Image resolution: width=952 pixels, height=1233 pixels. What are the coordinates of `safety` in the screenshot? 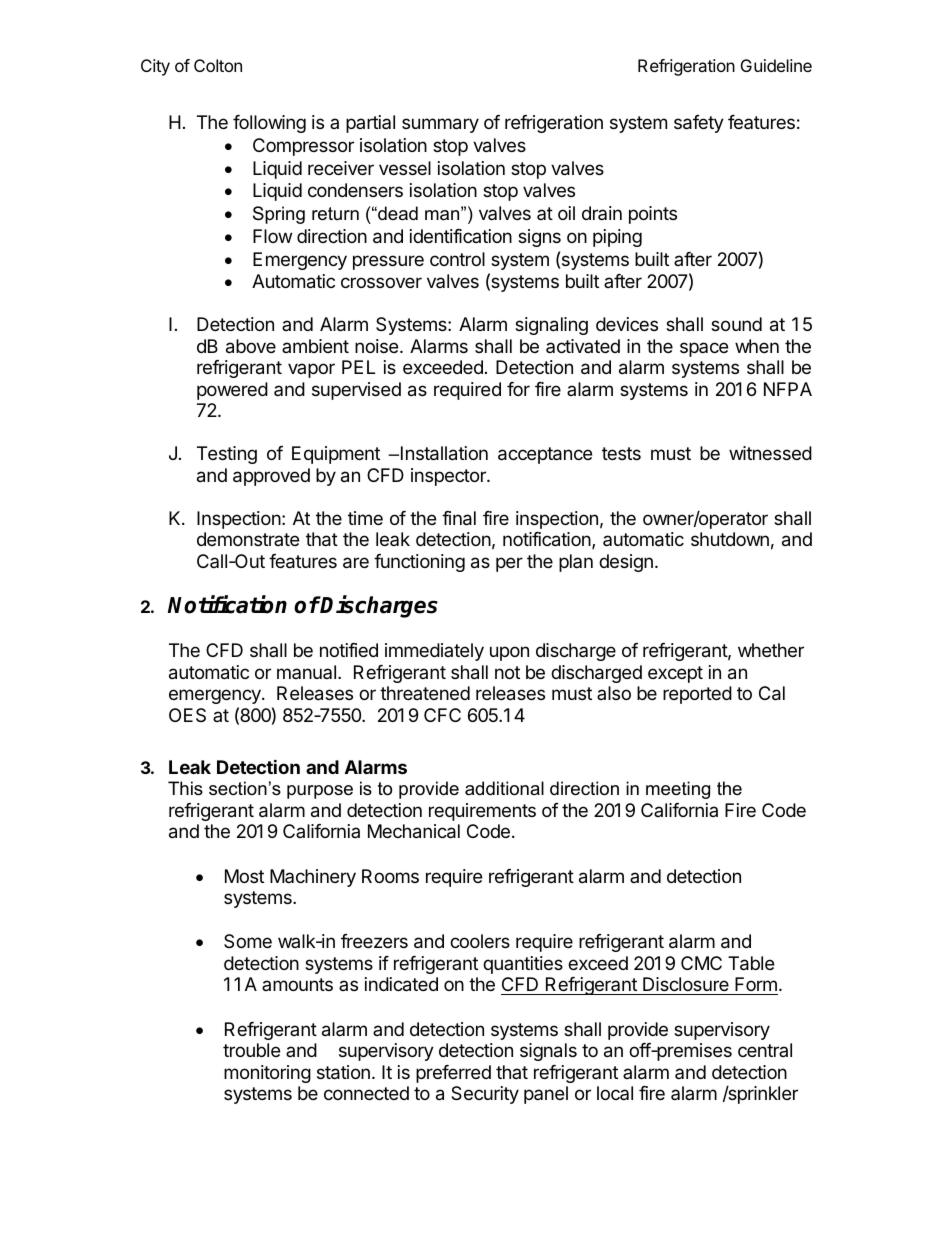 It's located at (699, 124).
